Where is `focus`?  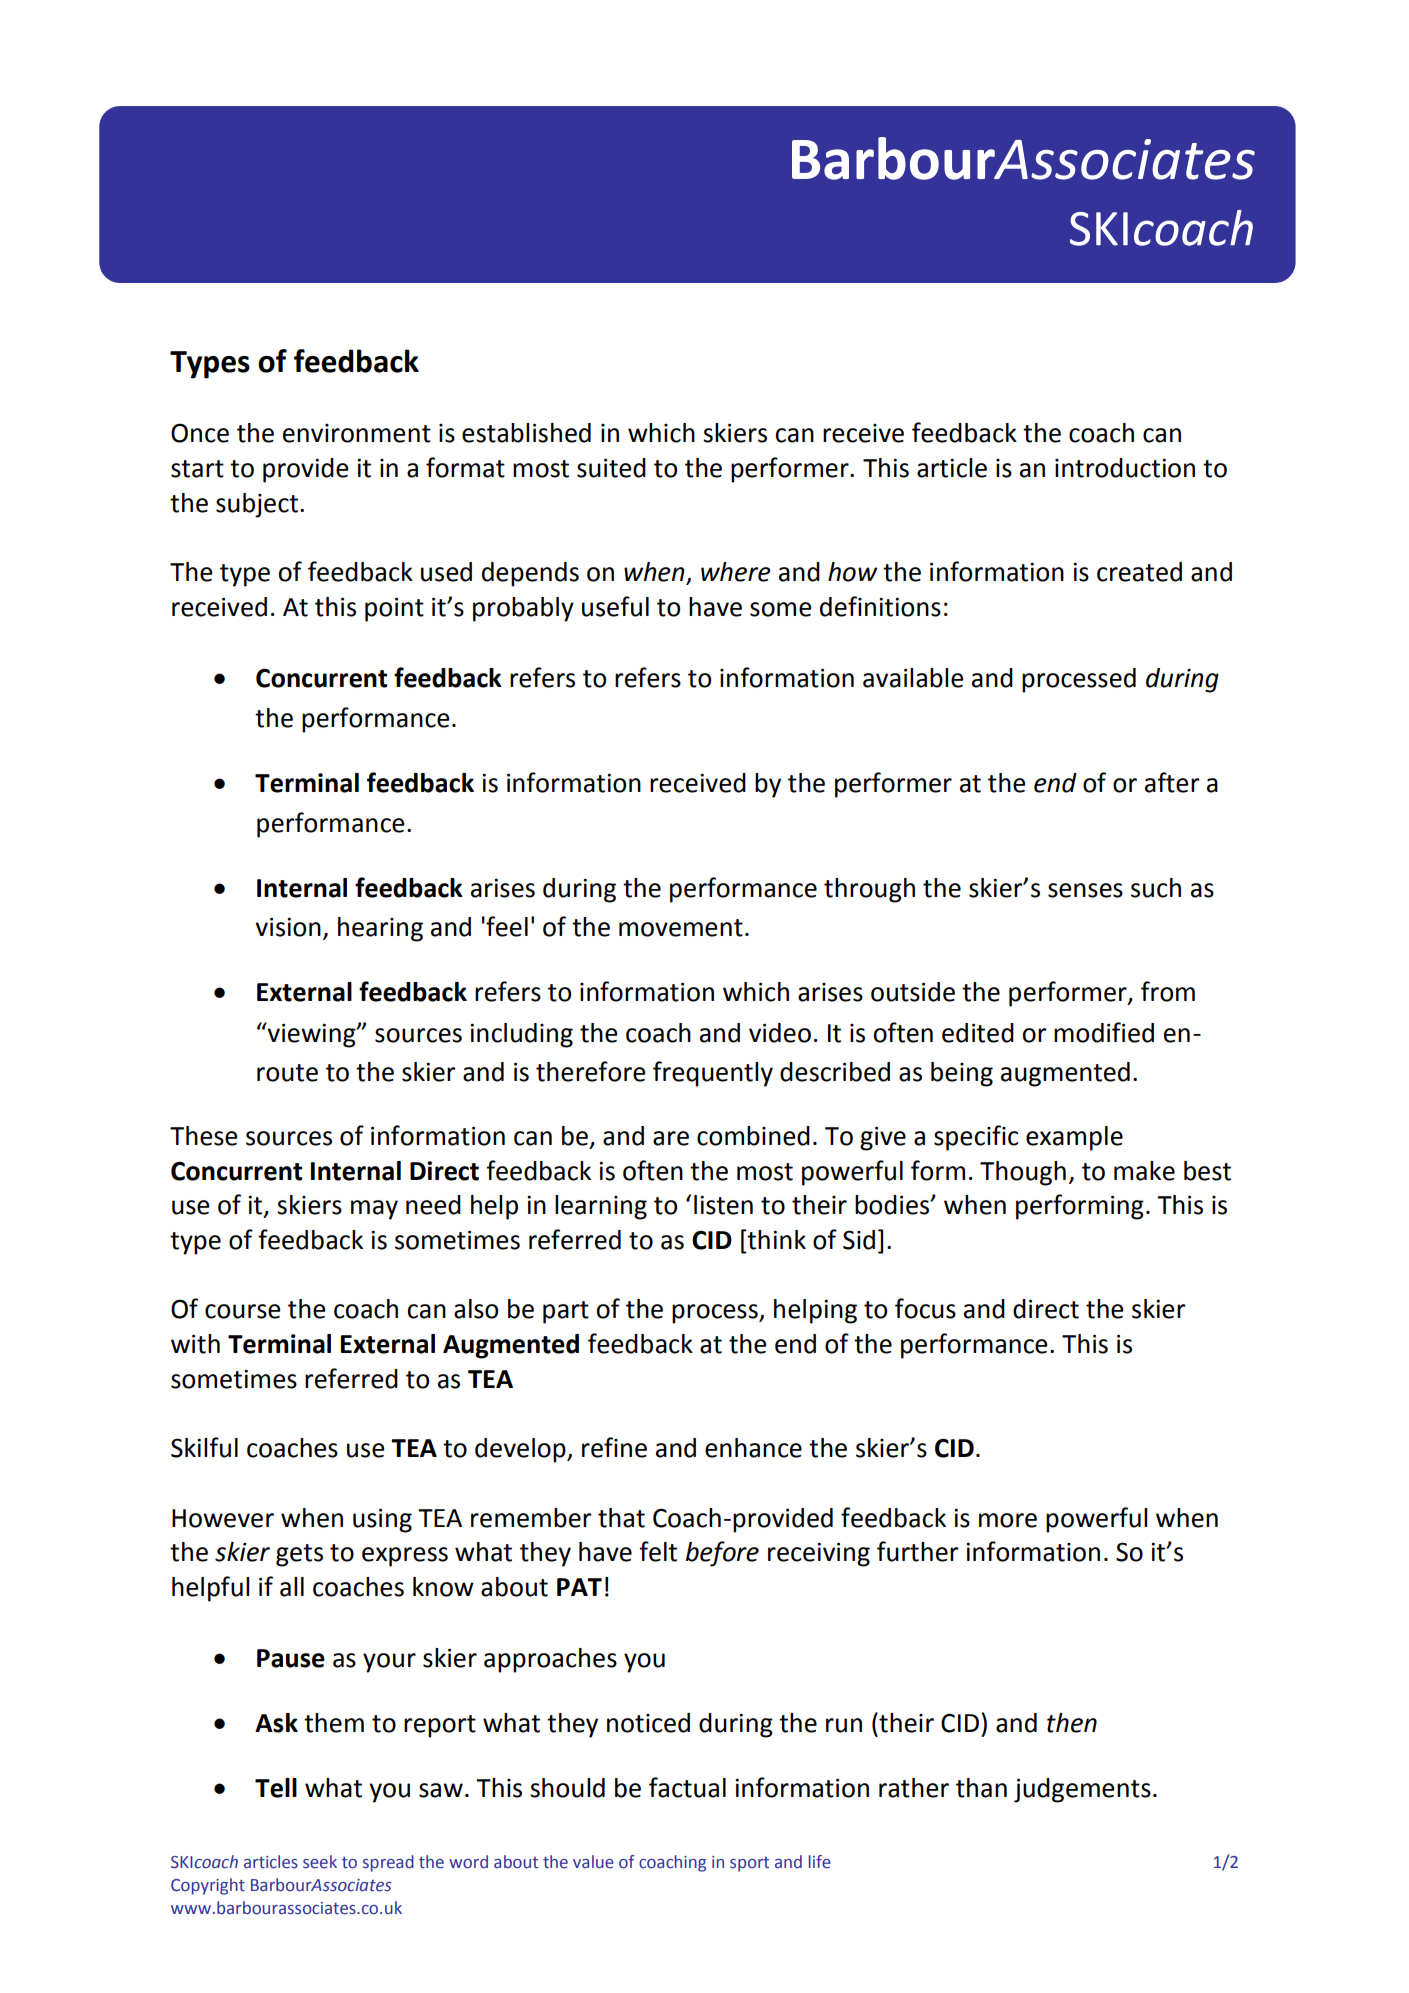
focus is located at coordinates (925, 1308).
